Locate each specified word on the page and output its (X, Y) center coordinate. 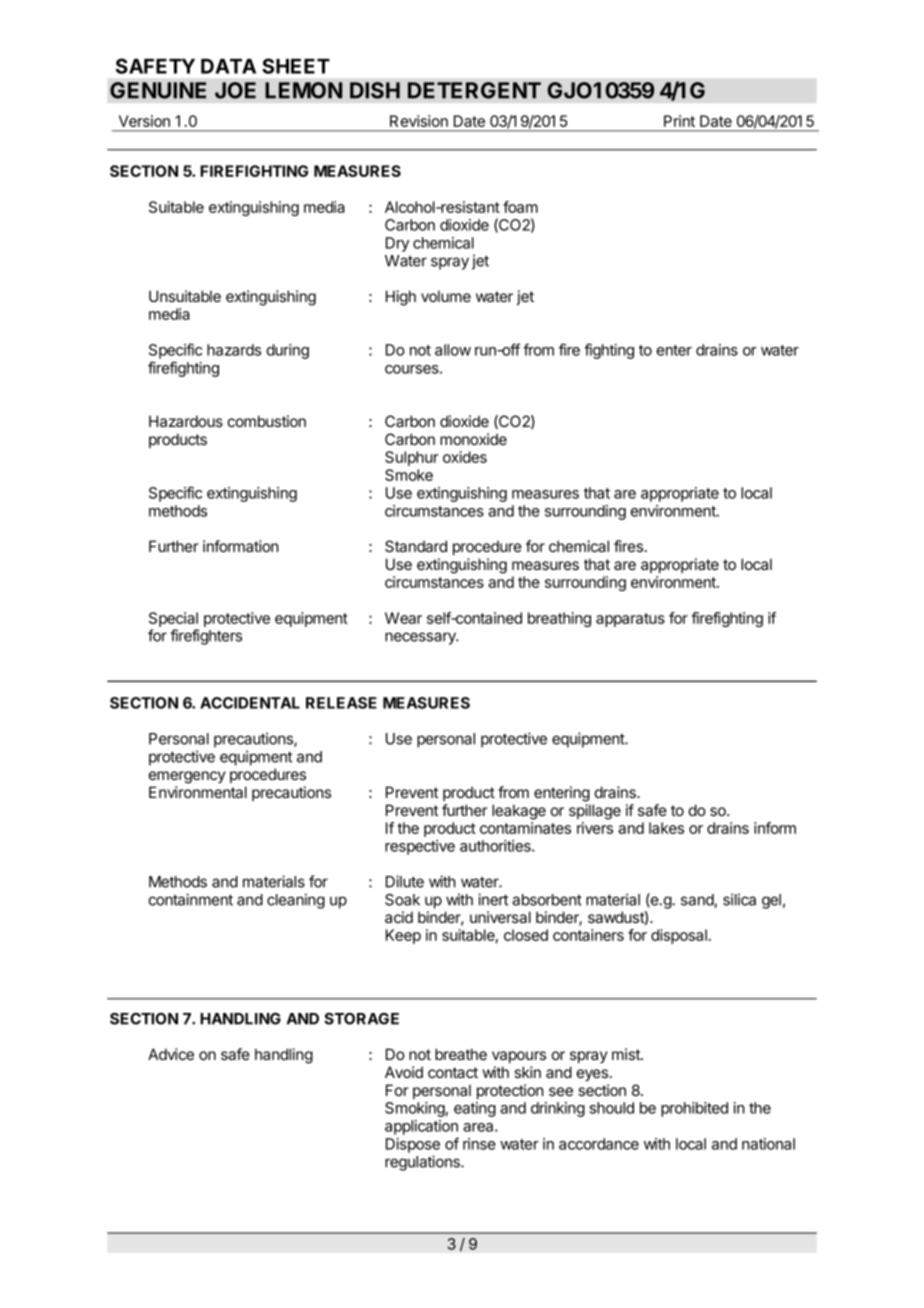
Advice (171, 1054)
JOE (235, 90)
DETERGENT (474, 90)
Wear (403, 618)
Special (173, 619)
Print (679, 121)
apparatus (630, 620)
